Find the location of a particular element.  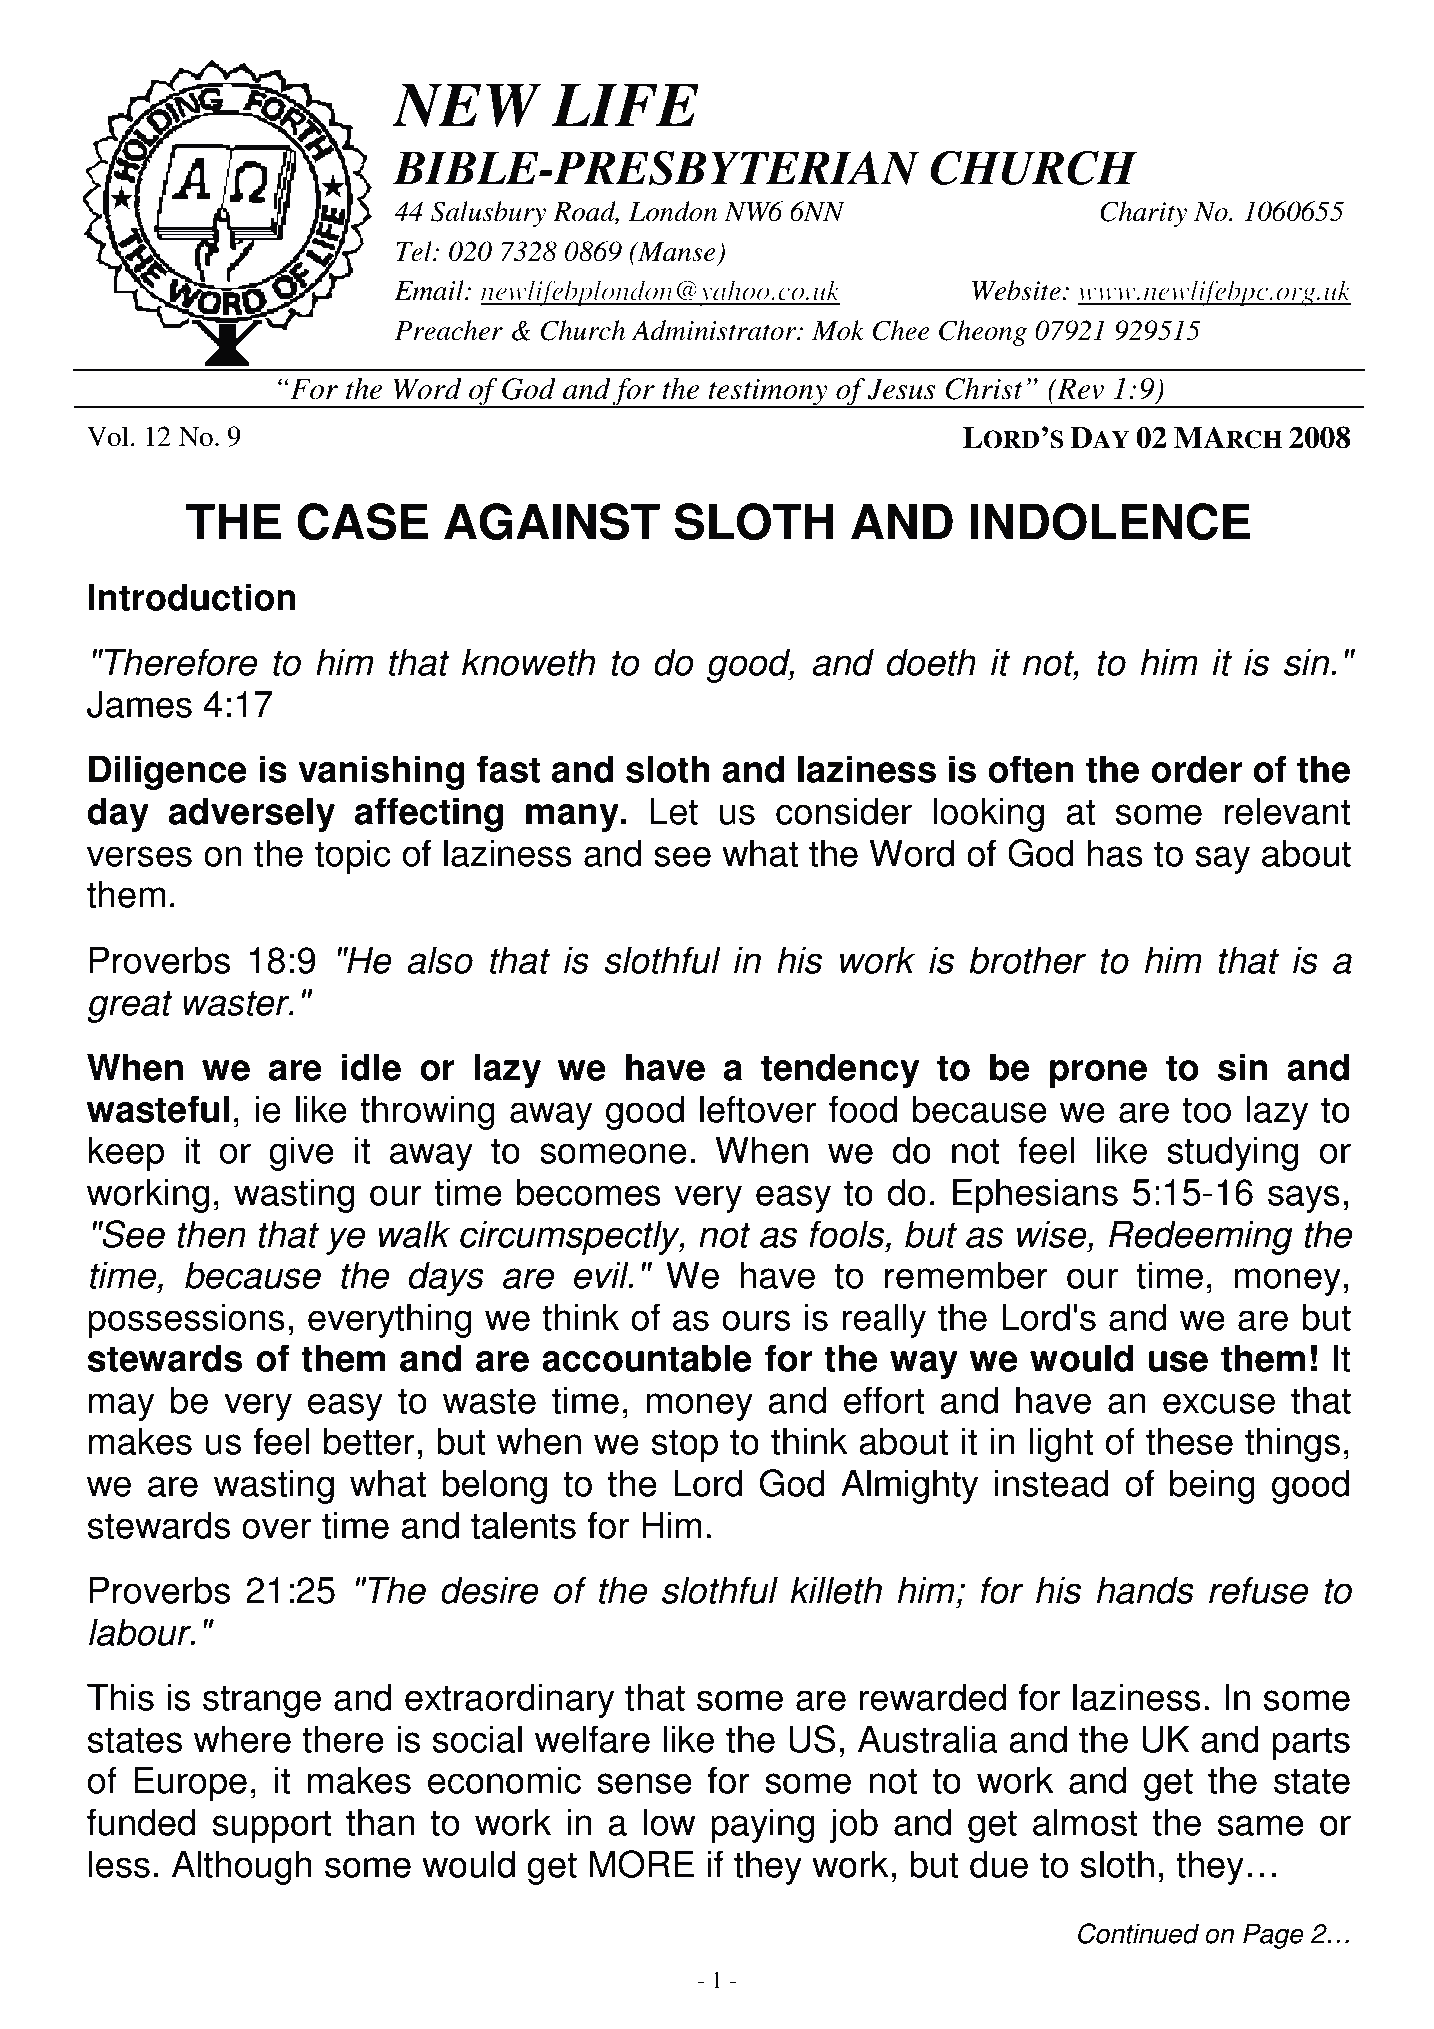

Charity is located at coordinates (1143, 214).
